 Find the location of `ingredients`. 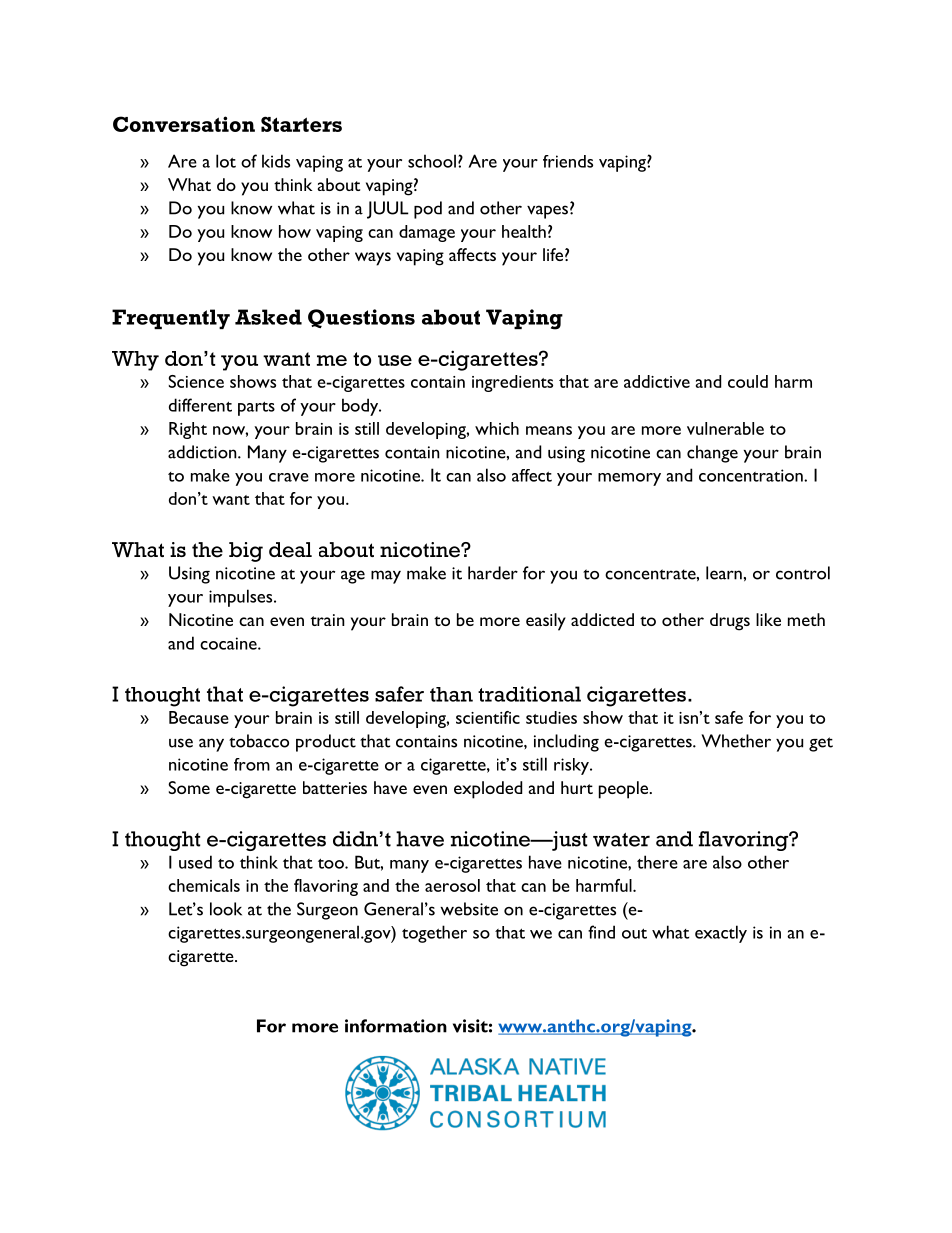

ingredients is located at coordinates (512, 383).
